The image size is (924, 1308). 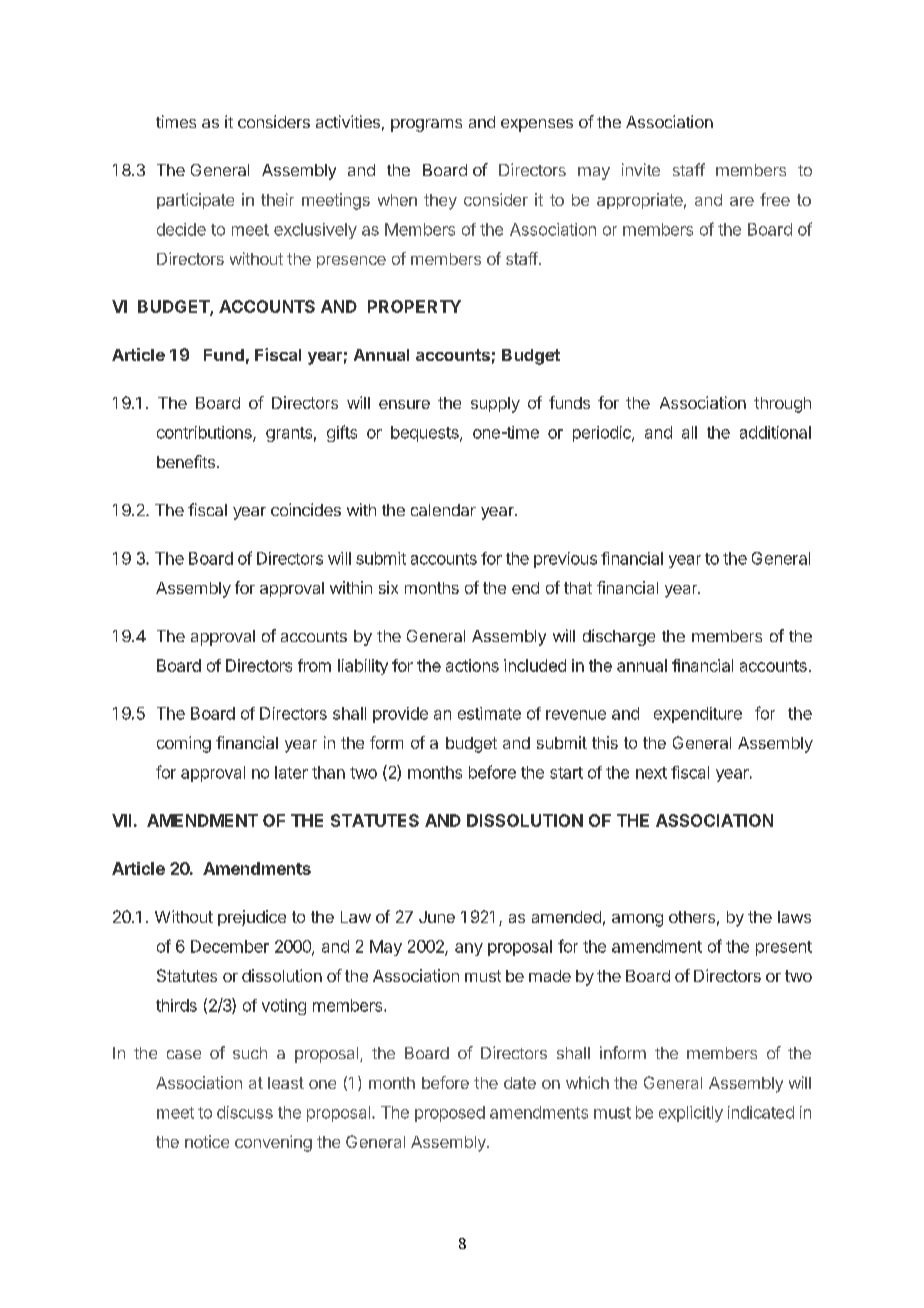 What do you see at coordinates (472, 665) in the screenshot?
I see `actions` at bounding box center [472, 665].
